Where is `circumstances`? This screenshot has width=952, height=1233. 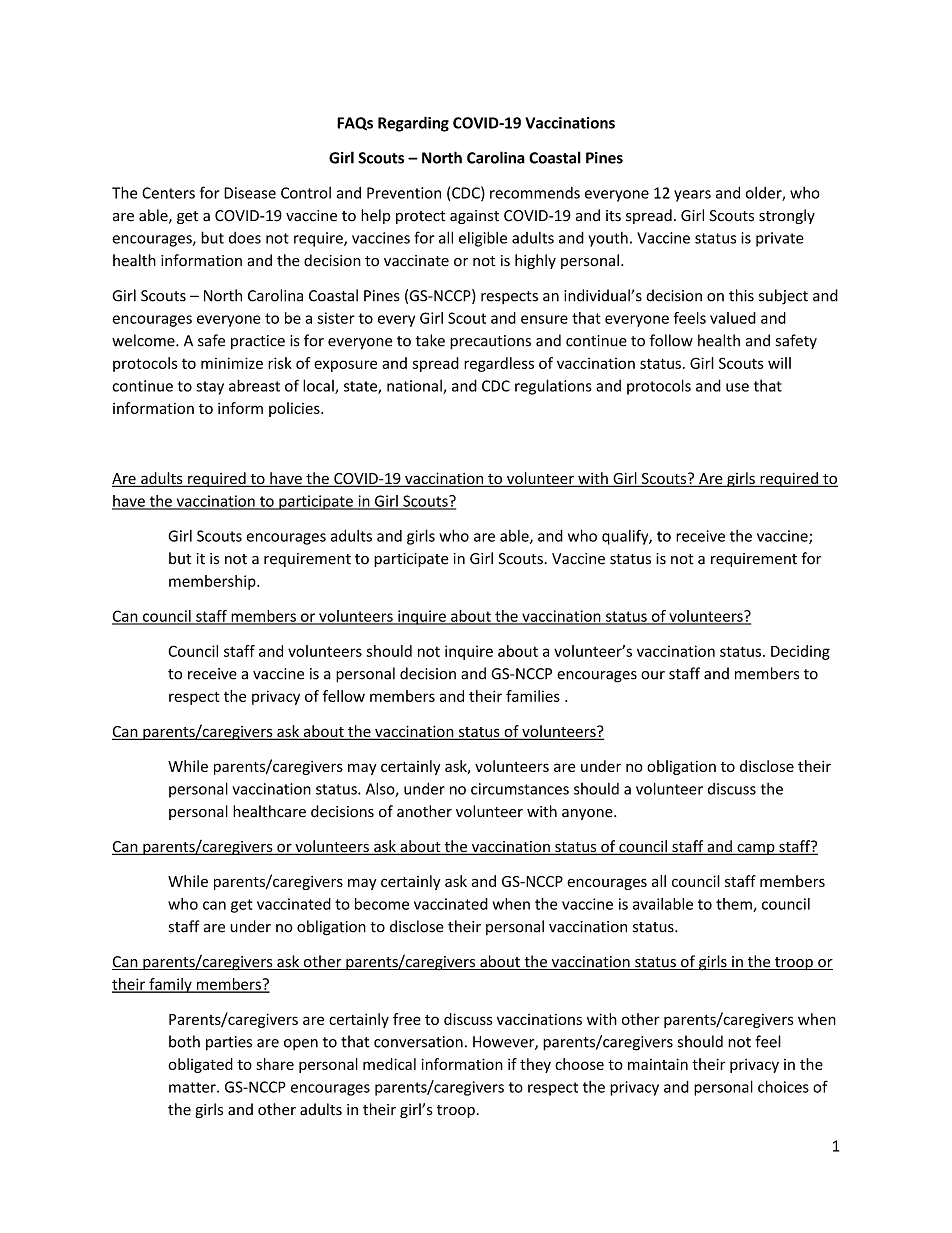
circumstances is located at coordinates (520, 789).
